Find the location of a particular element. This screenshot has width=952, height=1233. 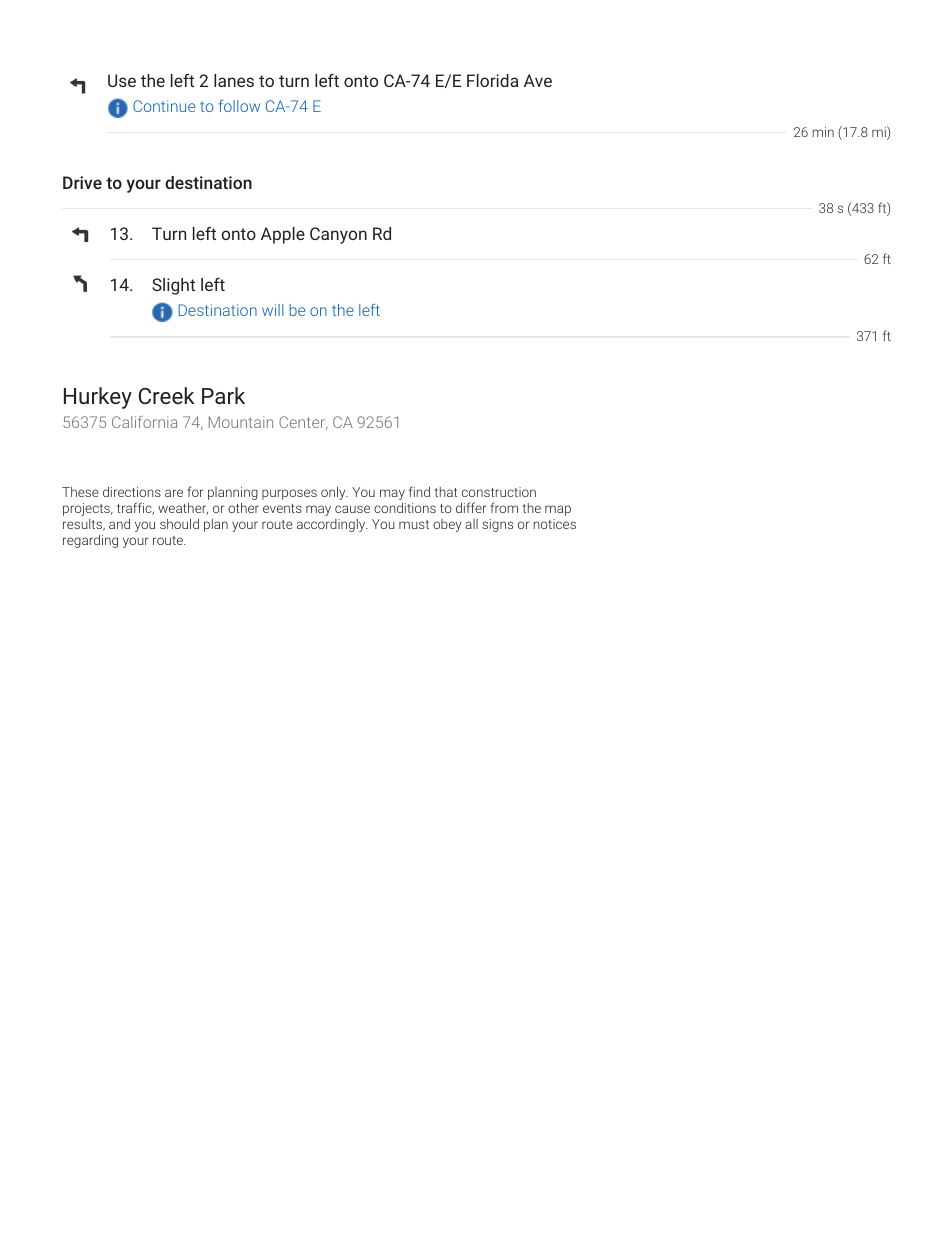

Continue is located at coordinates (164, 106).
